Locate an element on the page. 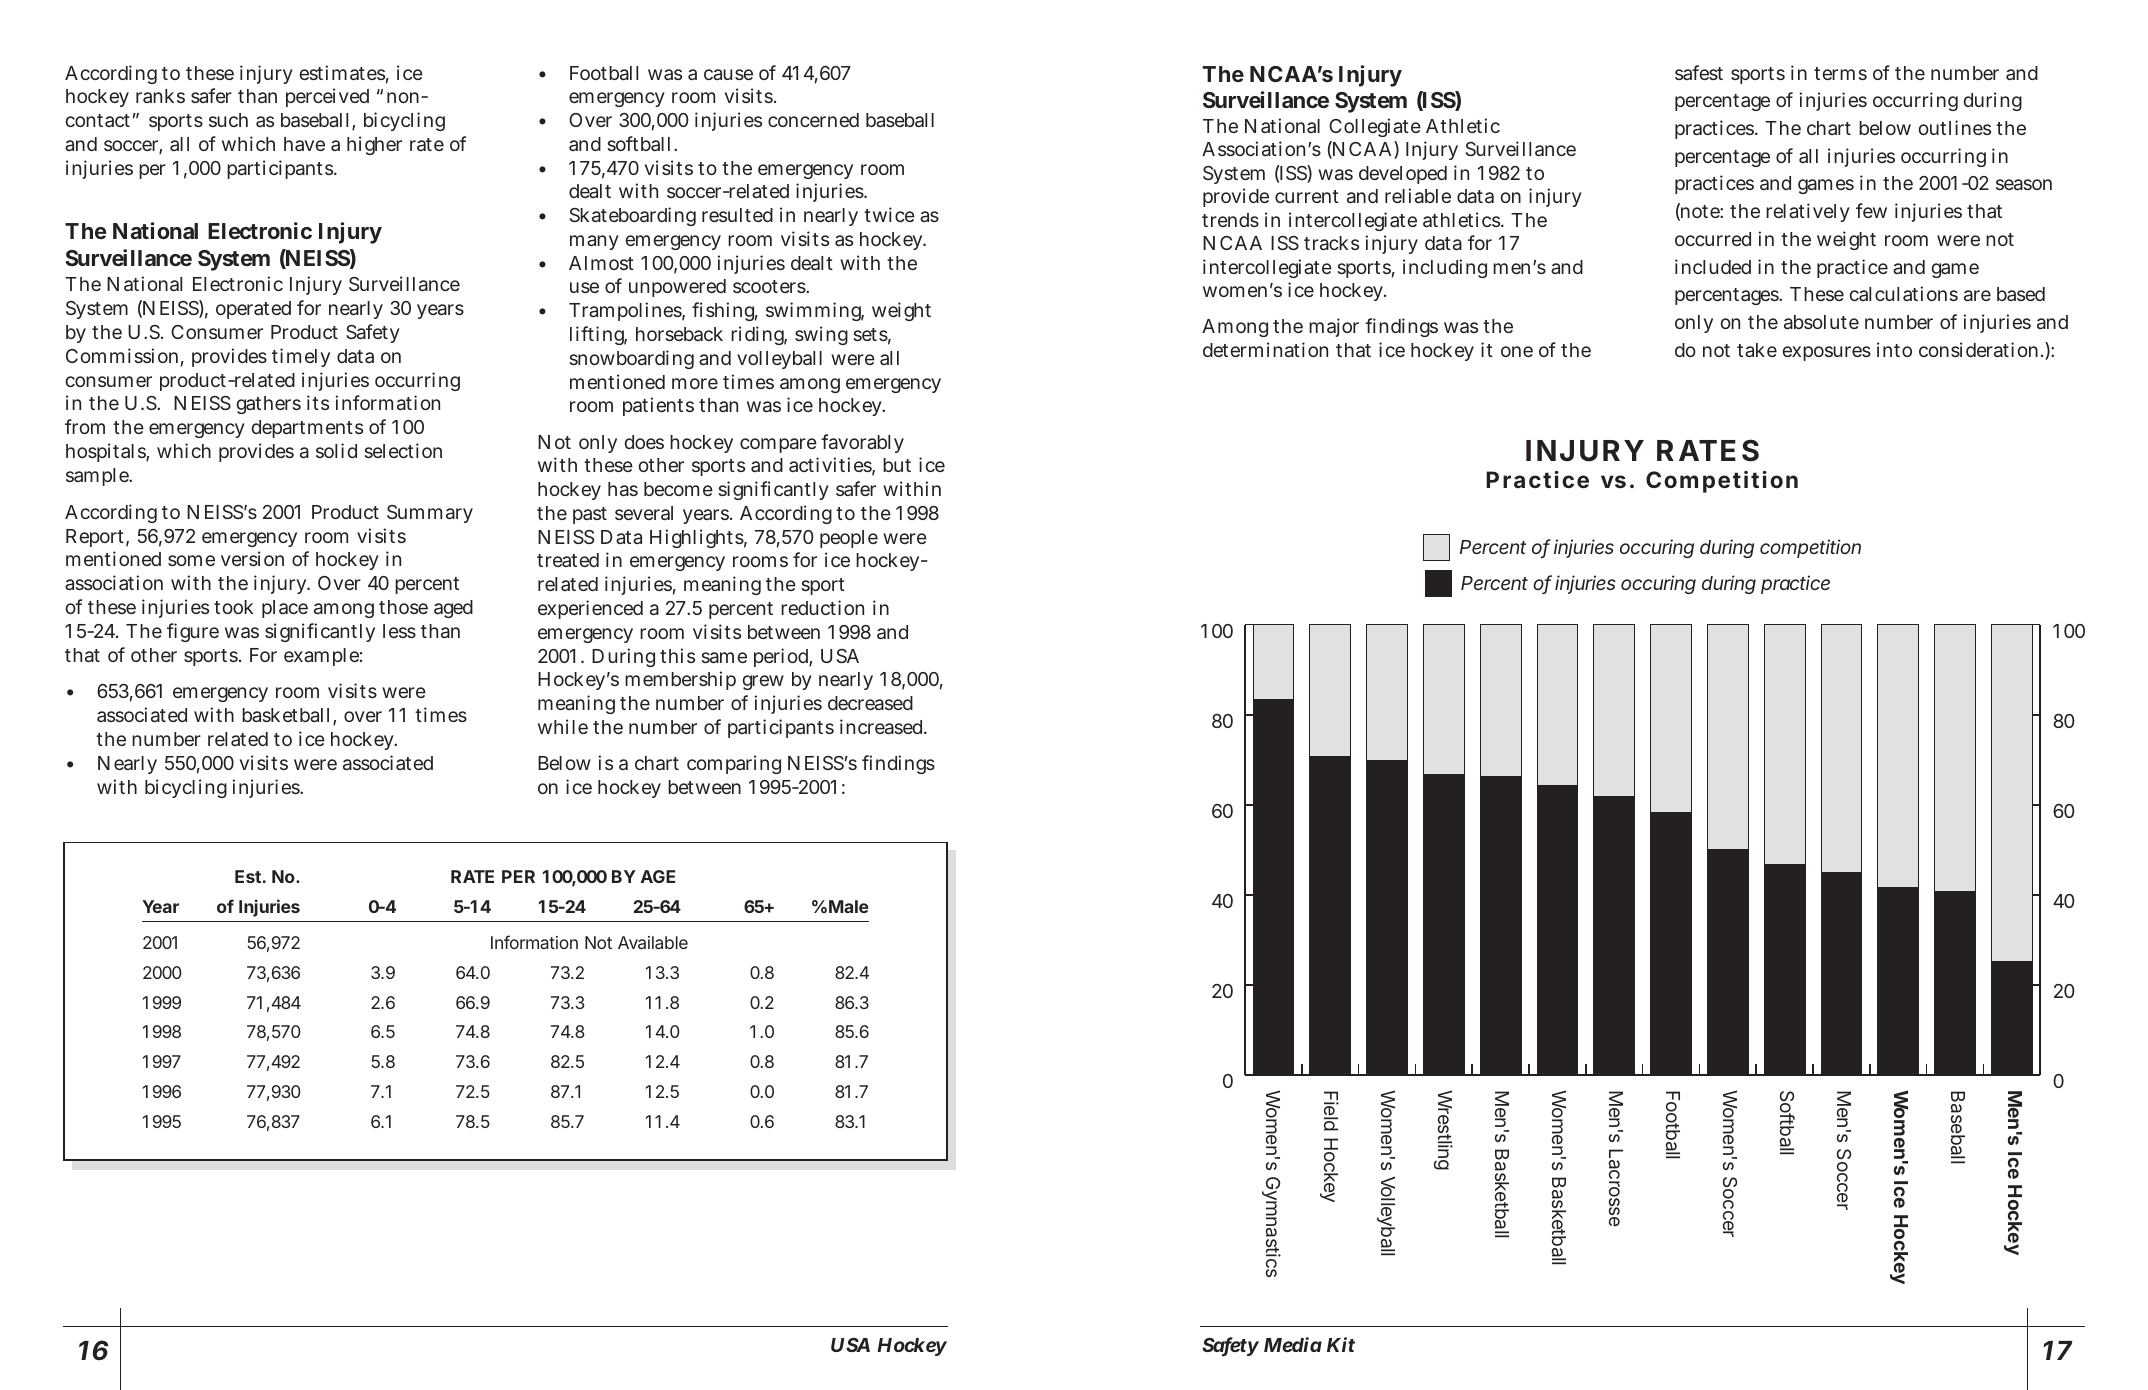  while is located at coordinates (563, 726).
